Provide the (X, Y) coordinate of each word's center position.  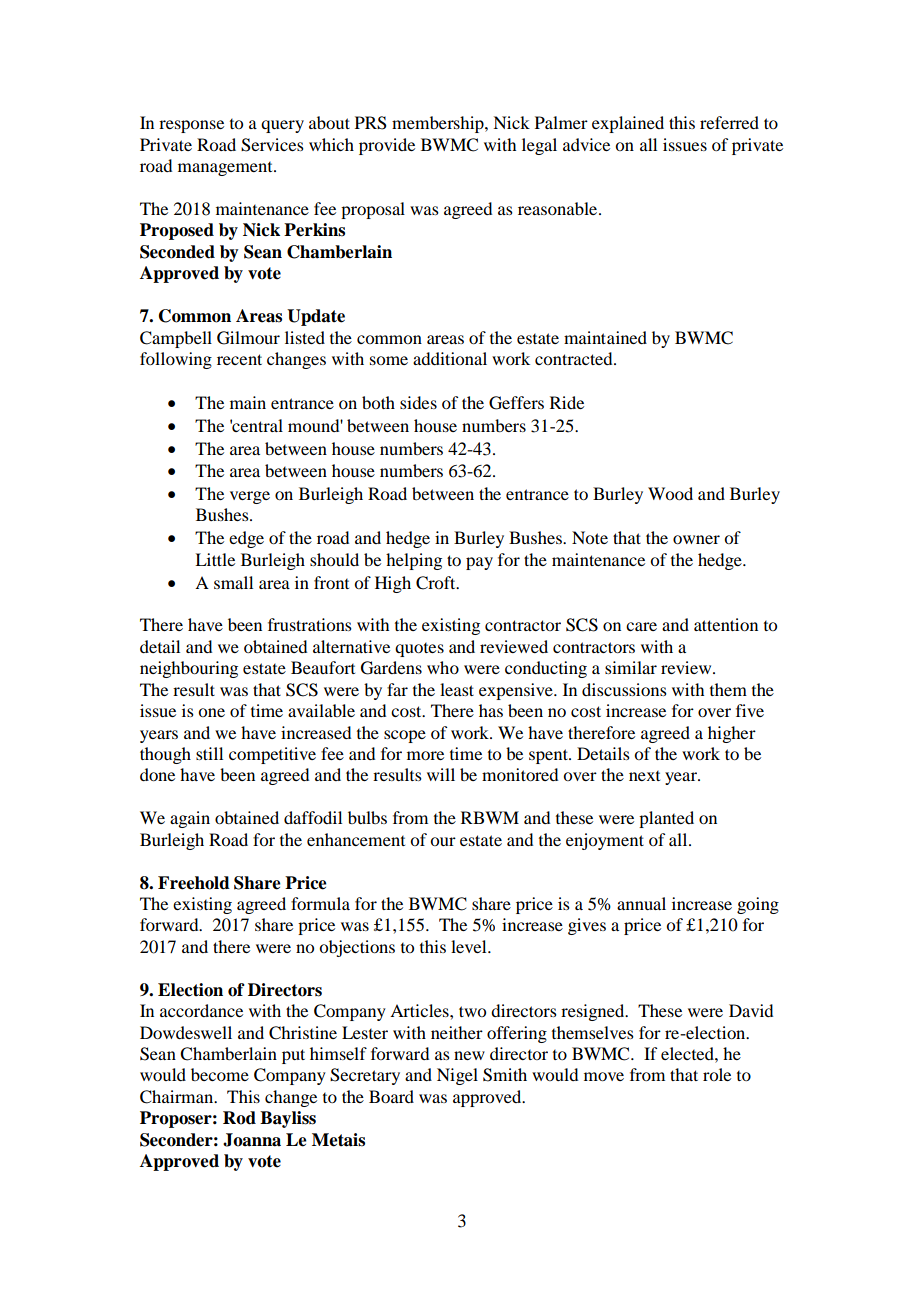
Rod (239, 1118)
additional (450, 358)
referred (729, 122)
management (226, 169)
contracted (575, 358)
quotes (419, 650)
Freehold (194, 883)
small (233, 582)
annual (641, 903)
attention (726, 624)
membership (439, 124)
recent (239, 359)
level (470, 946)
